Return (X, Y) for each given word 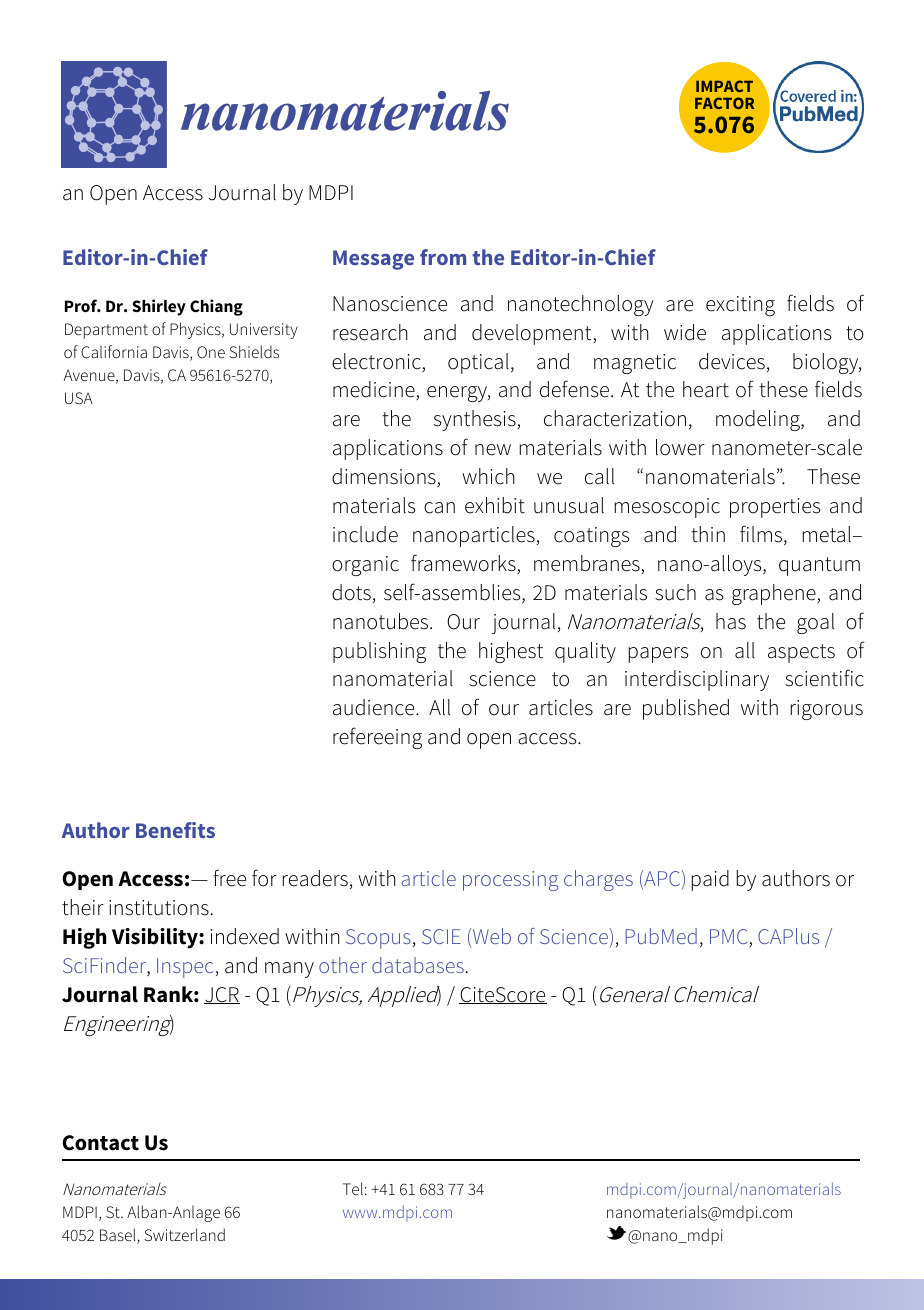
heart (706, 389)
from (443, 257)
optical (478, 363)
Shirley (159, 307)
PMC (730, 938)
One (211, 352)
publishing (379, 652)
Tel (353, 1188)
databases (418, 965)
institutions (159, 908)
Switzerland (184, 1234)
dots (351, 592)
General (633, 994)
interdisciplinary (697, 680)
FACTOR (724, 103)
